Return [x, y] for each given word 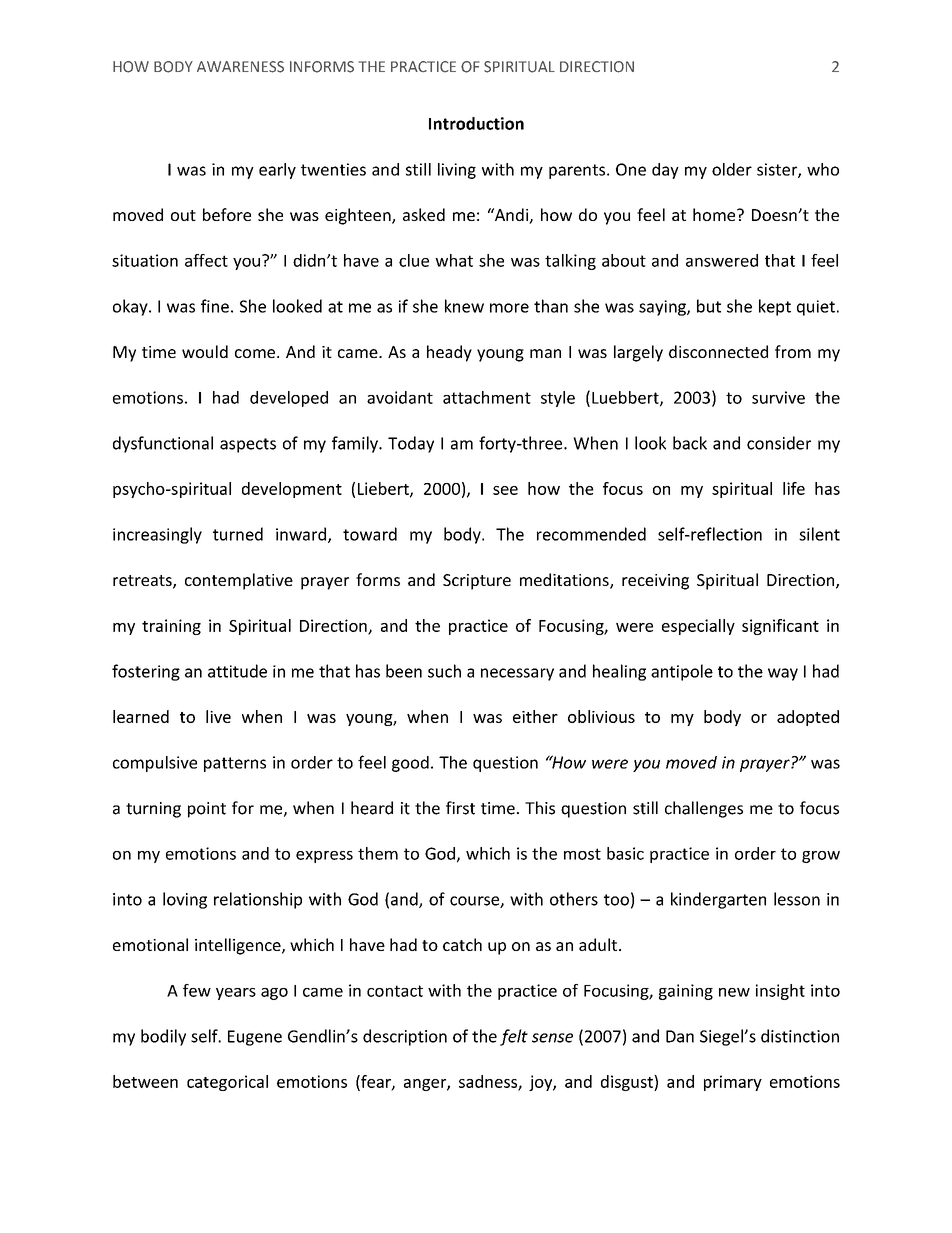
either [535, 716]
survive [778, 397]
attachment [487, 397]
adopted [808, 718]
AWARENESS [240, 67]
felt [514, 1037]
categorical [227, 1083]
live [218, 716]
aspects [248, 445]
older [732, 169]
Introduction [476, 123]
